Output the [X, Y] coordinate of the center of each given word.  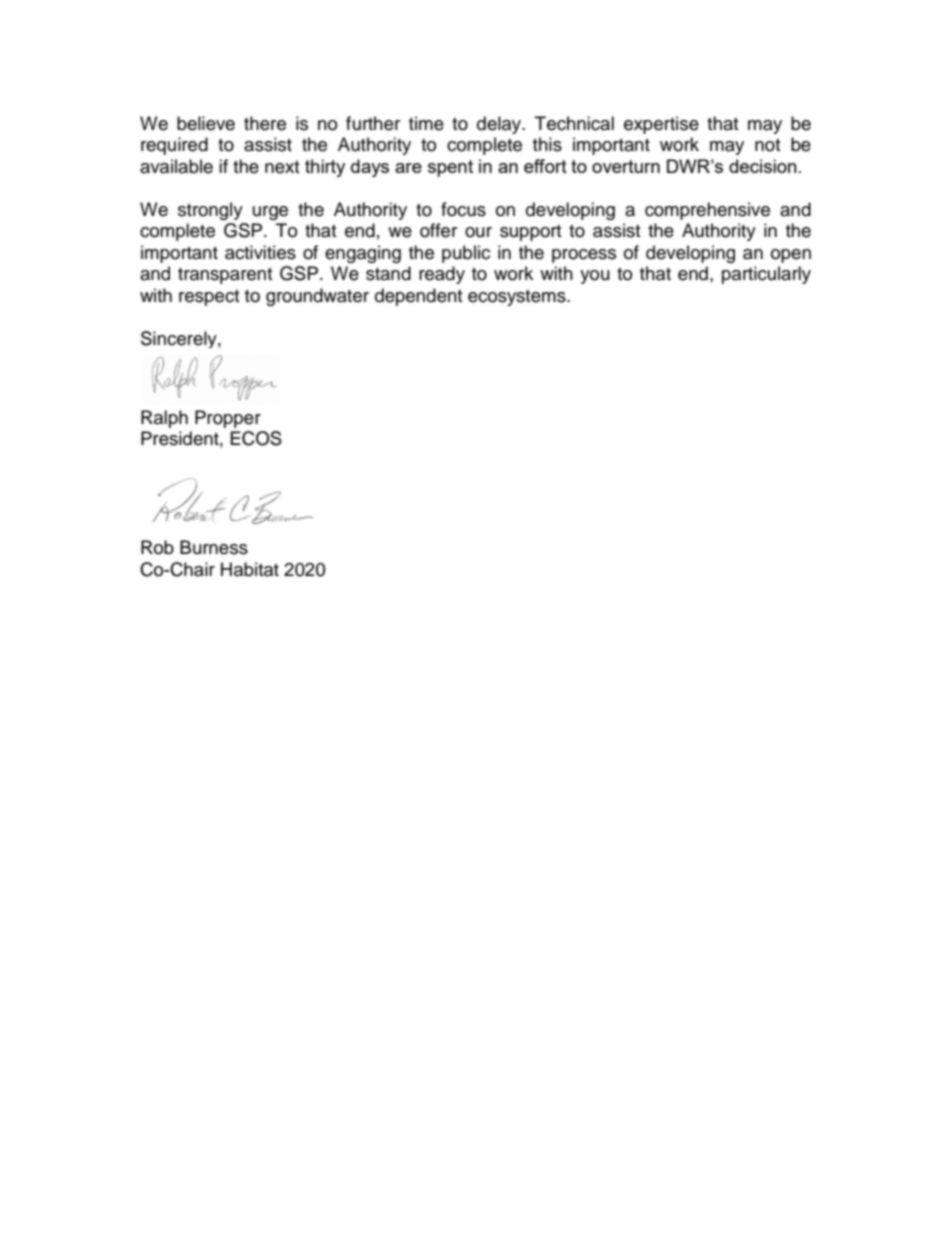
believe [206, 123]
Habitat [250, 569]
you [595, 277]
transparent [225, 276]
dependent [418, 297]
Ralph [164, 419]
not [767, 145]
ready [442, 275]
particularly [766, 275]
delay [500, 125]
